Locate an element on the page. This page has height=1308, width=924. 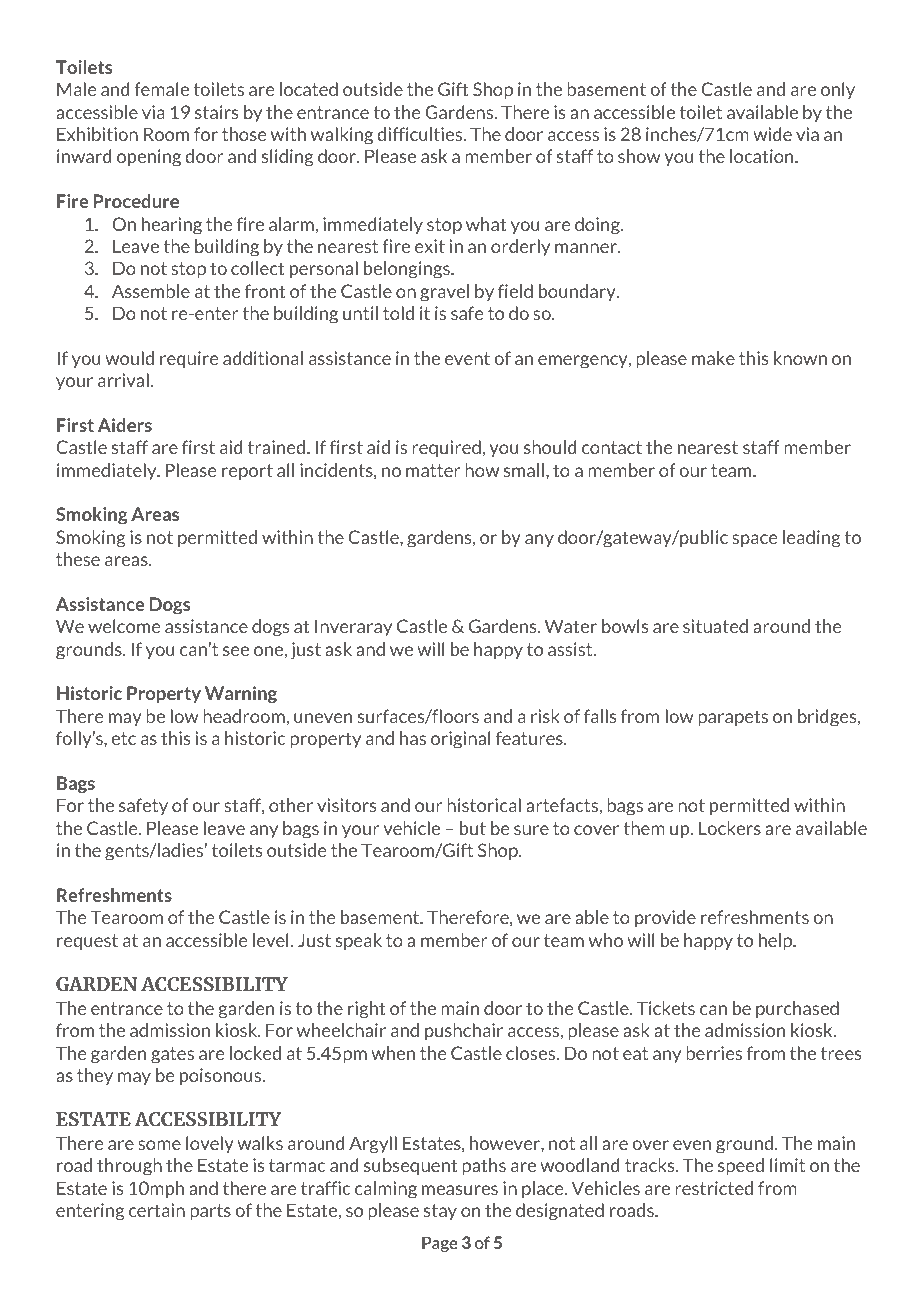
stairs is located at coordinates (216, 112).
